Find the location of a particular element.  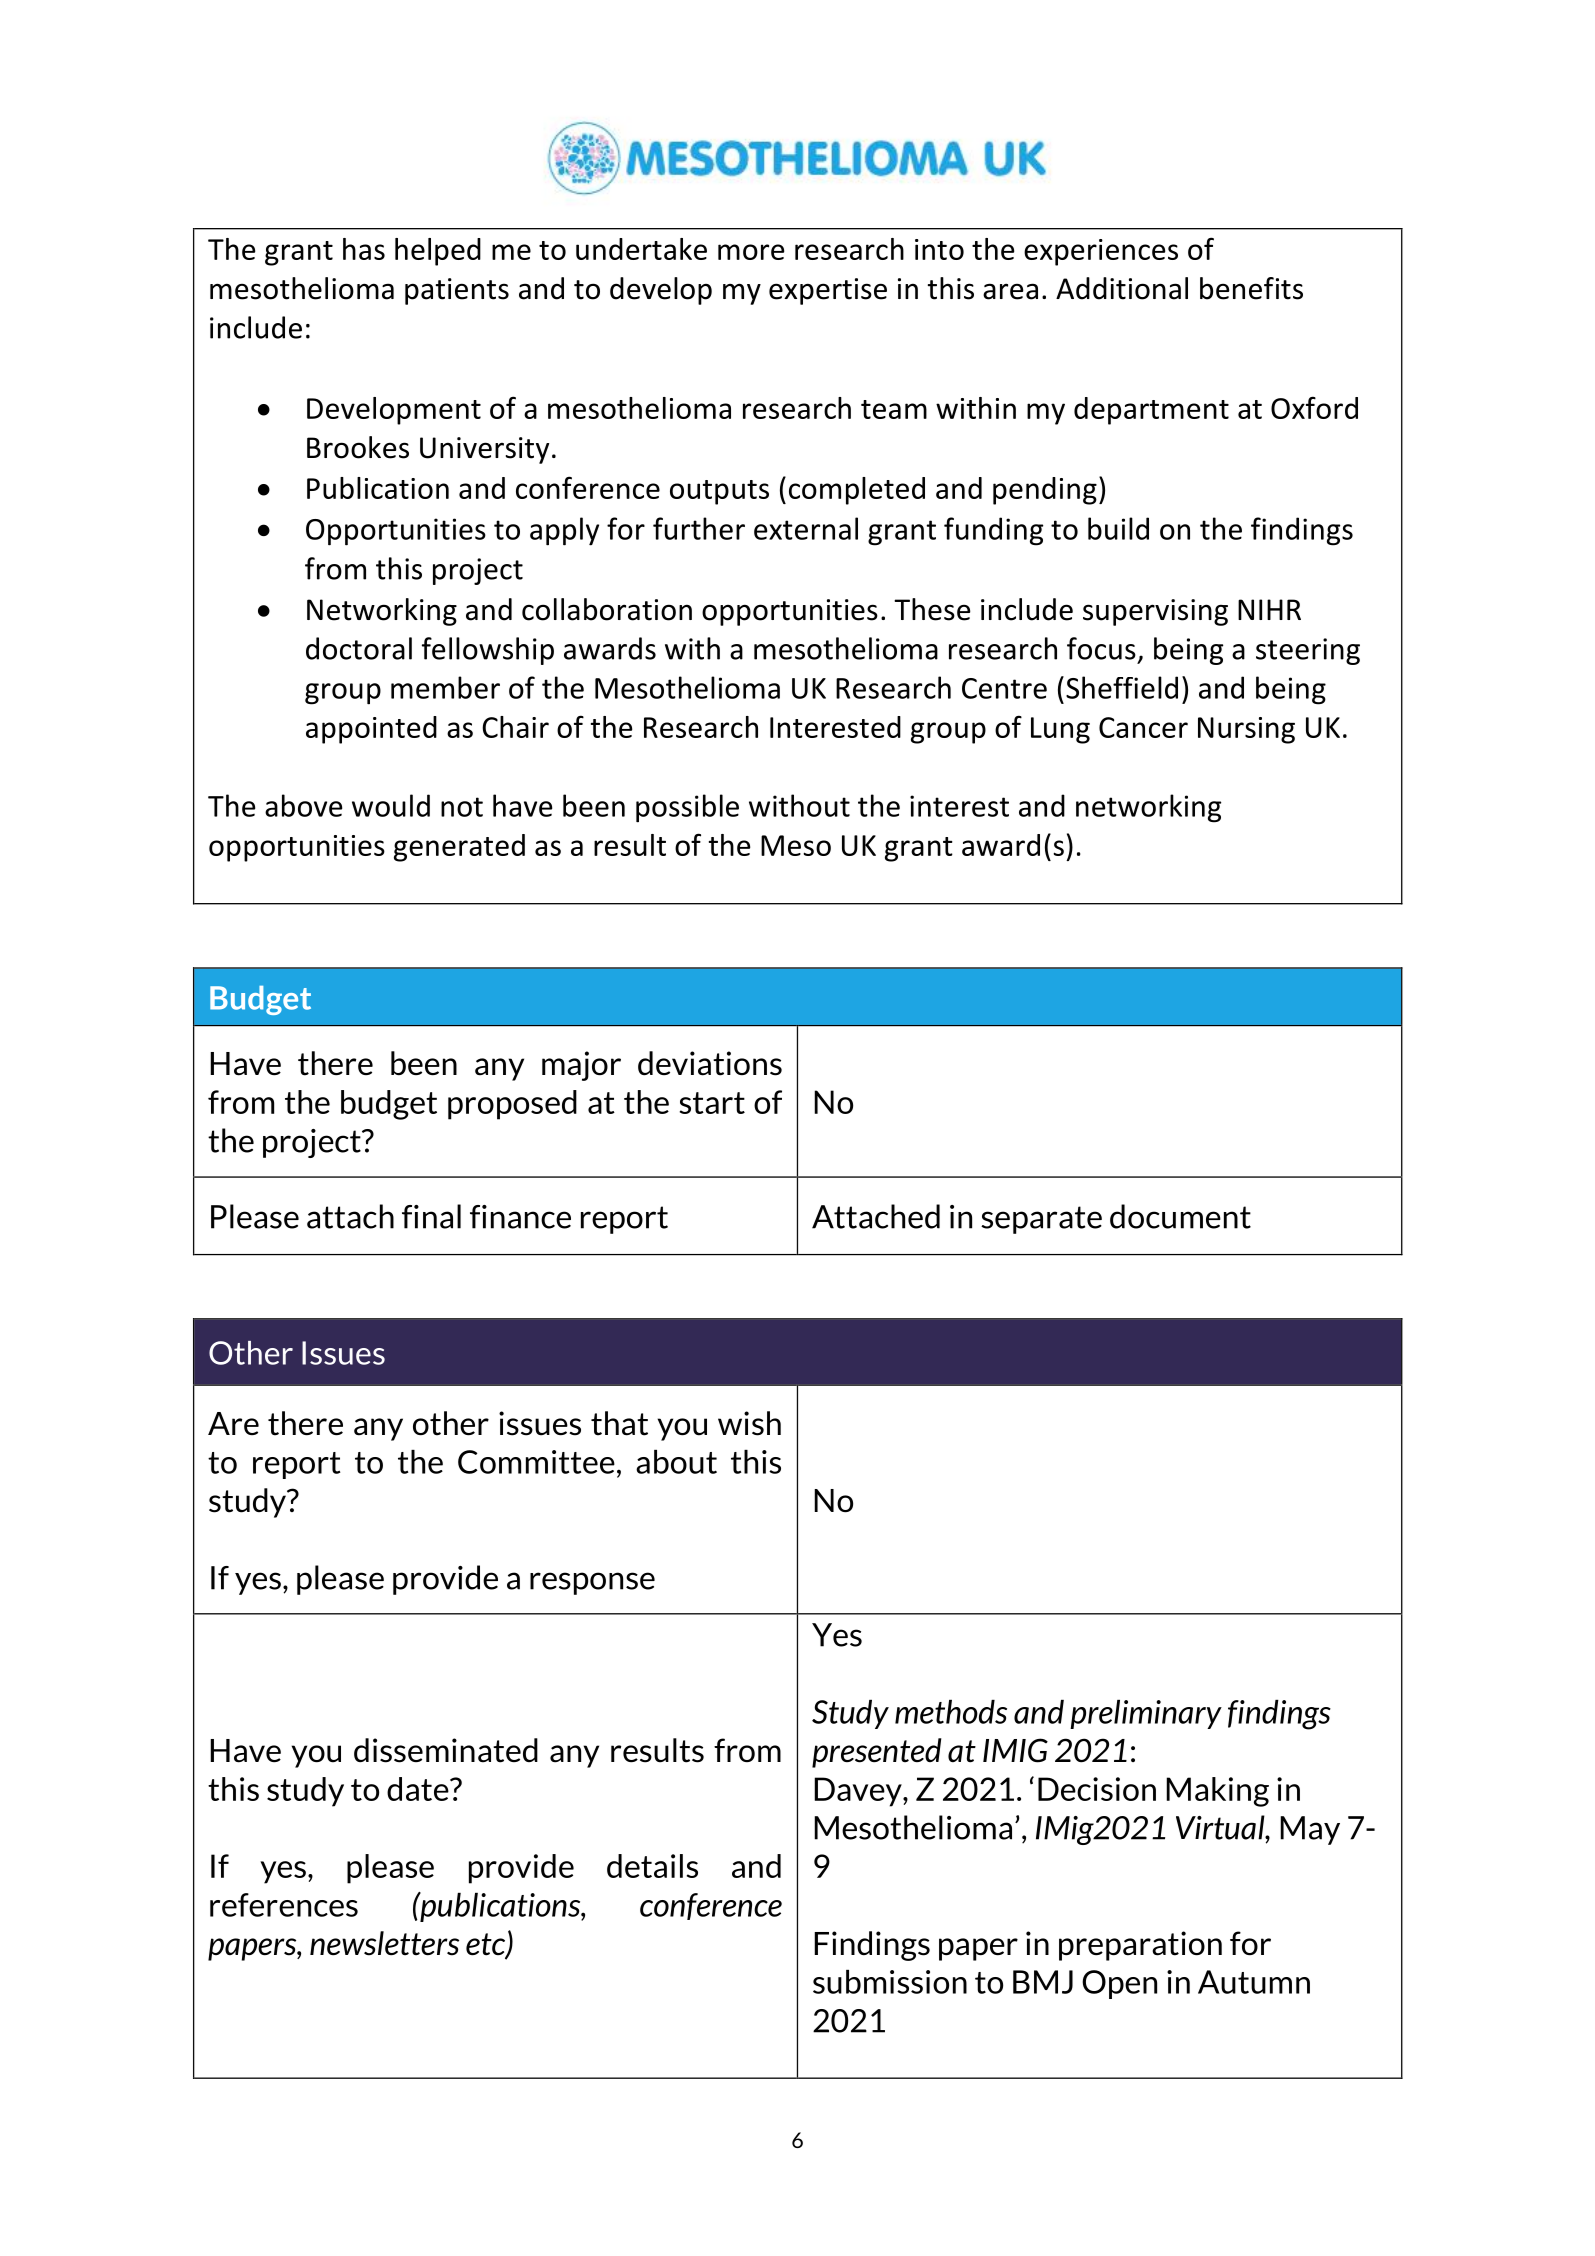

preparation is located at coordinates (1140, 1946).
